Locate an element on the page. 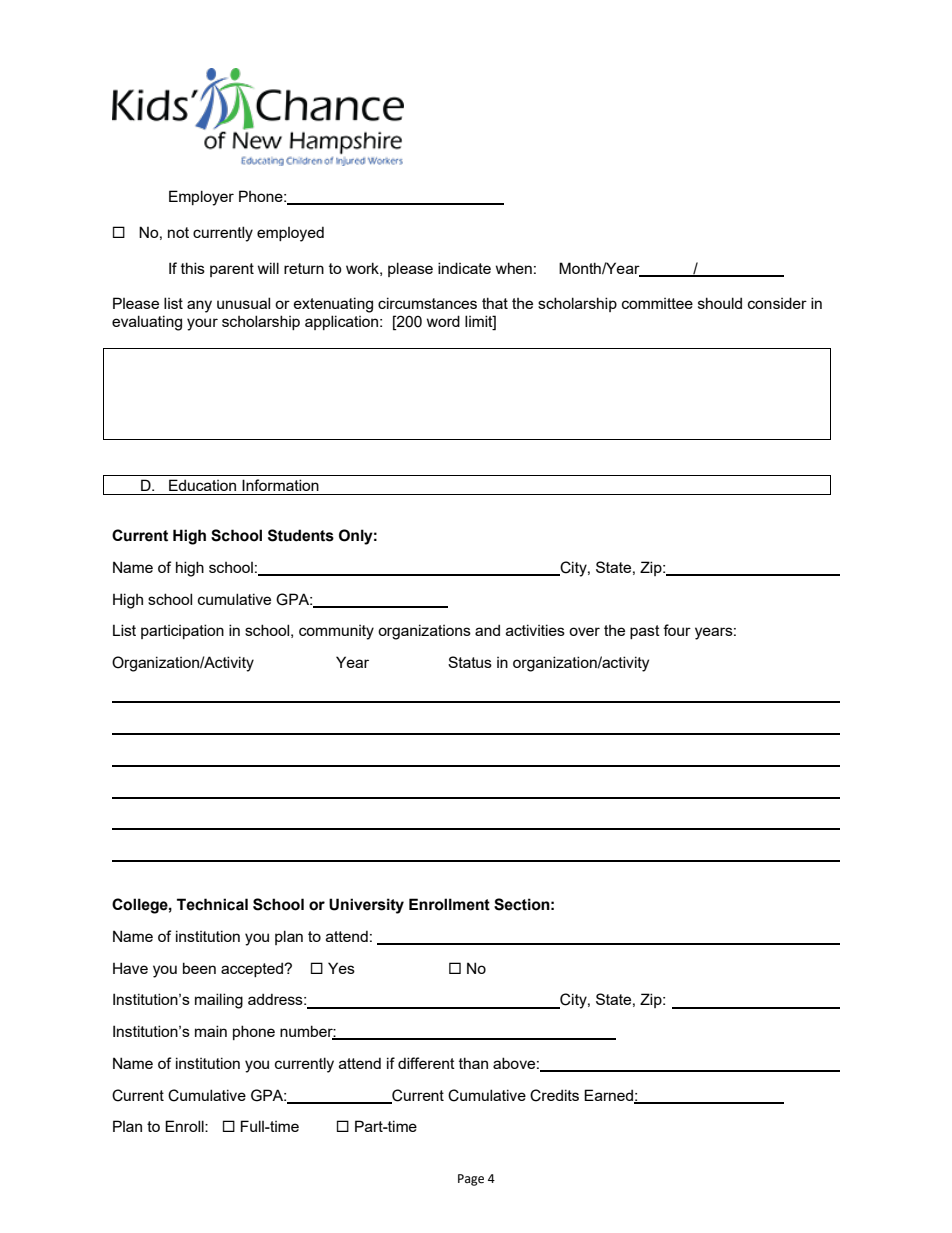  four is located at coordinates (677, 630).
